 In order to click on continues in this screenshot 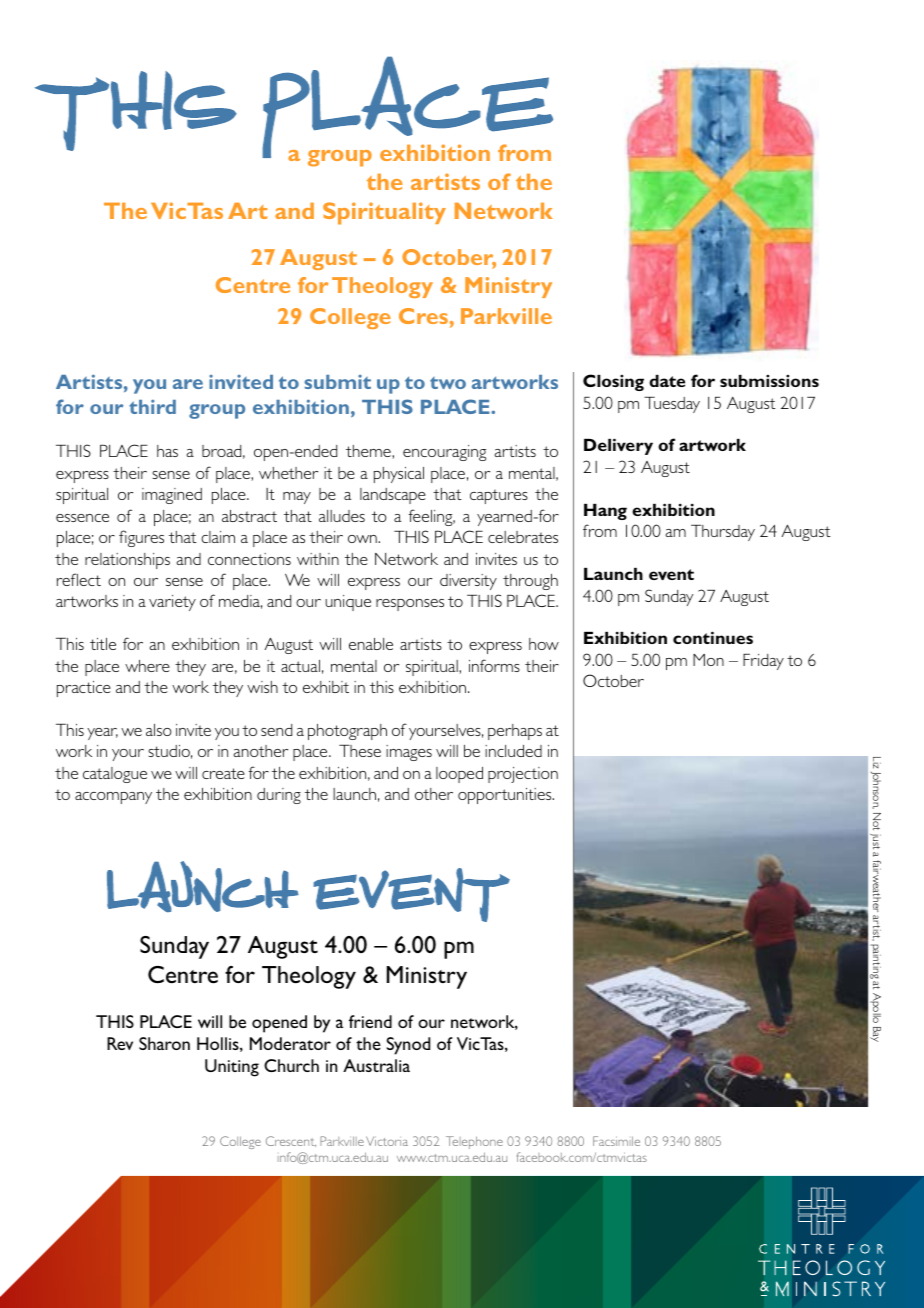, I will do `click(713, 637)`.
